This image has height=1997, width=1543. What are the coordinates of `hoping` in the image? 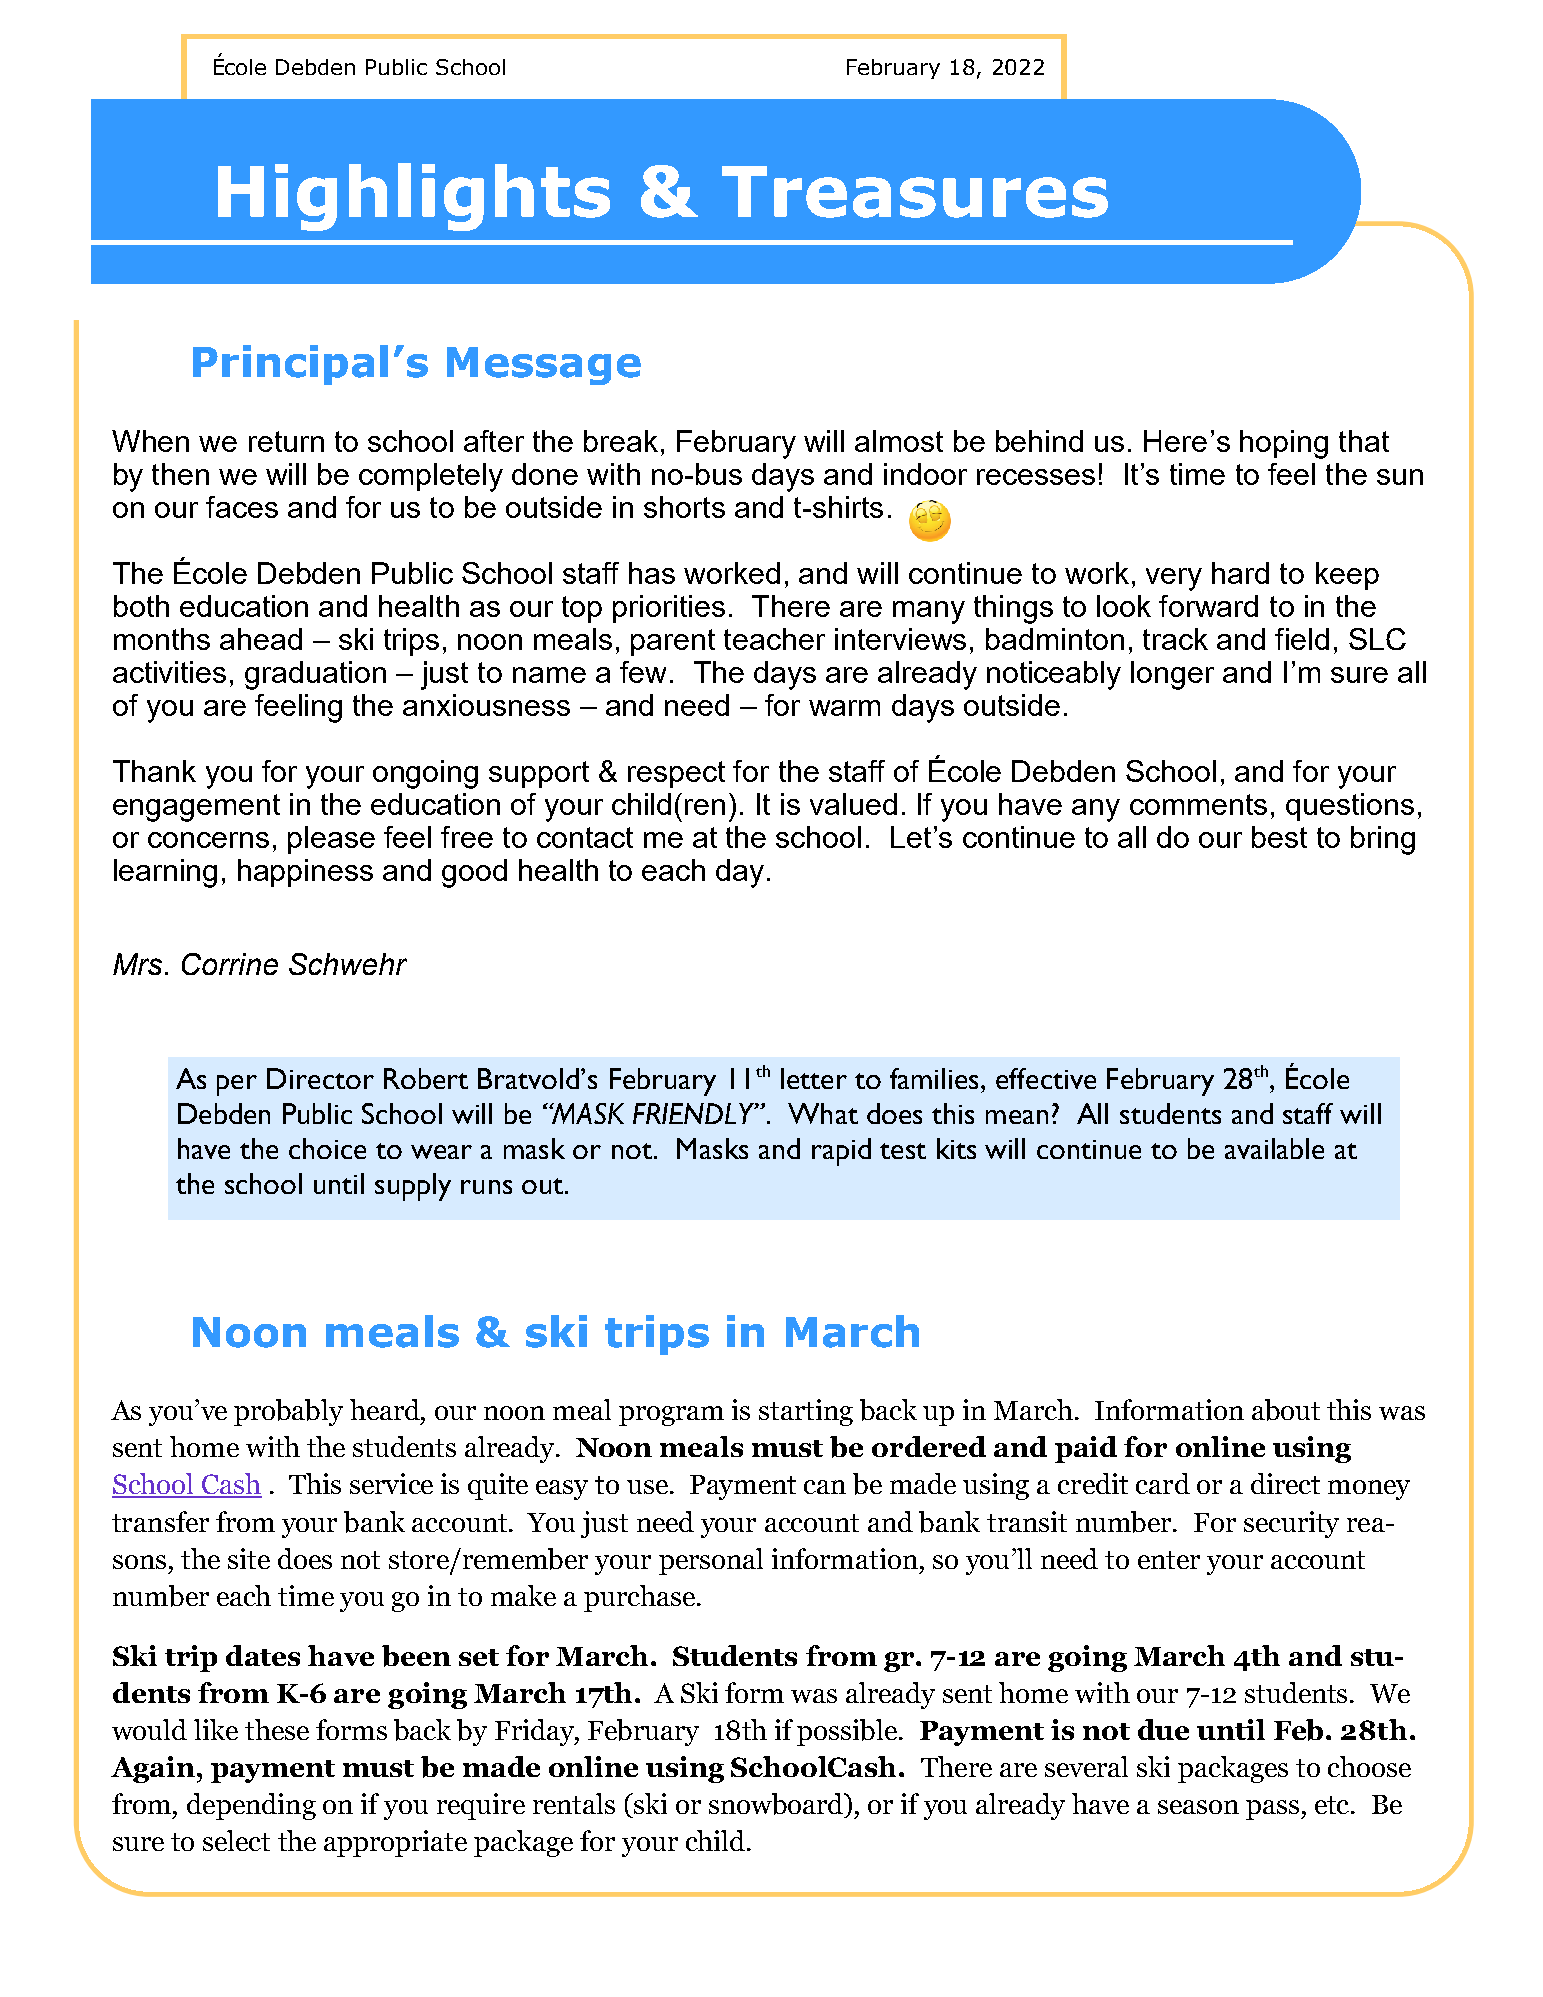 It's located at (1284, 444).
